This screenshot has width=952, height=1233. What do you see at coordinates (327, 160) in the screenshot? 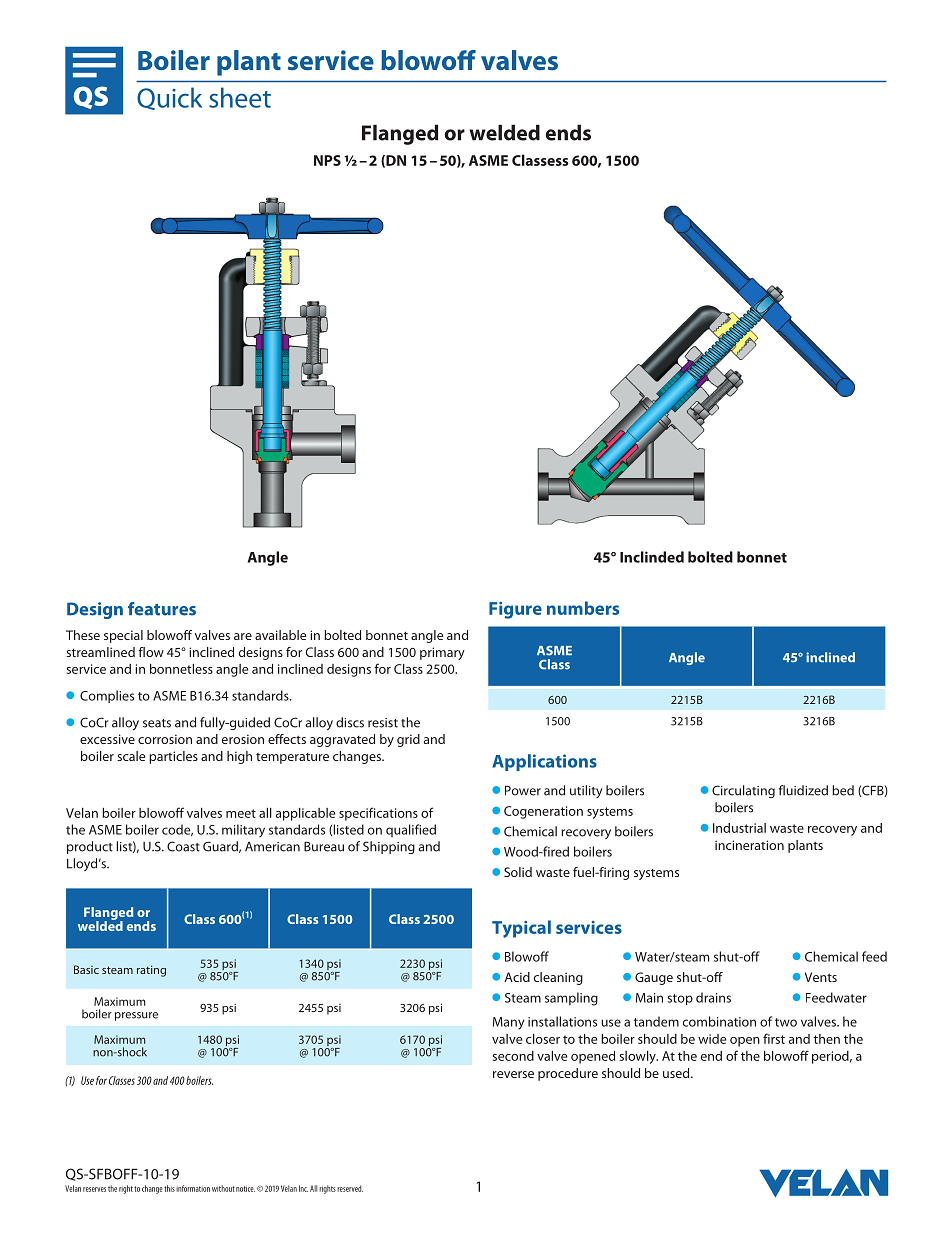
I see `NPS` at bounding box center [327, 160].
